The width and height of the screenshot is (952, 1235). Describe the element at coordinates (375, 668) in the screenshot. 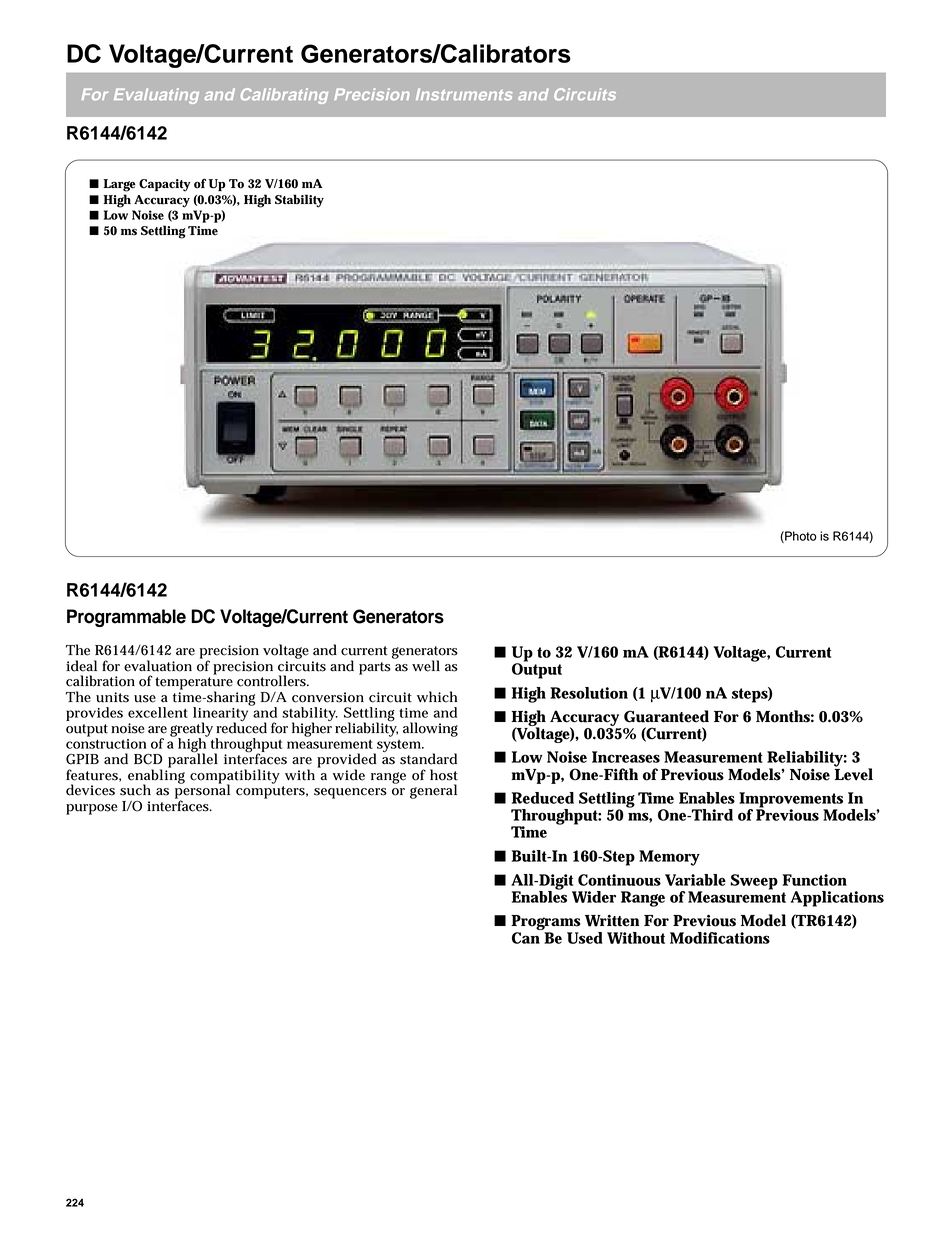

I see `parts` at that location.
